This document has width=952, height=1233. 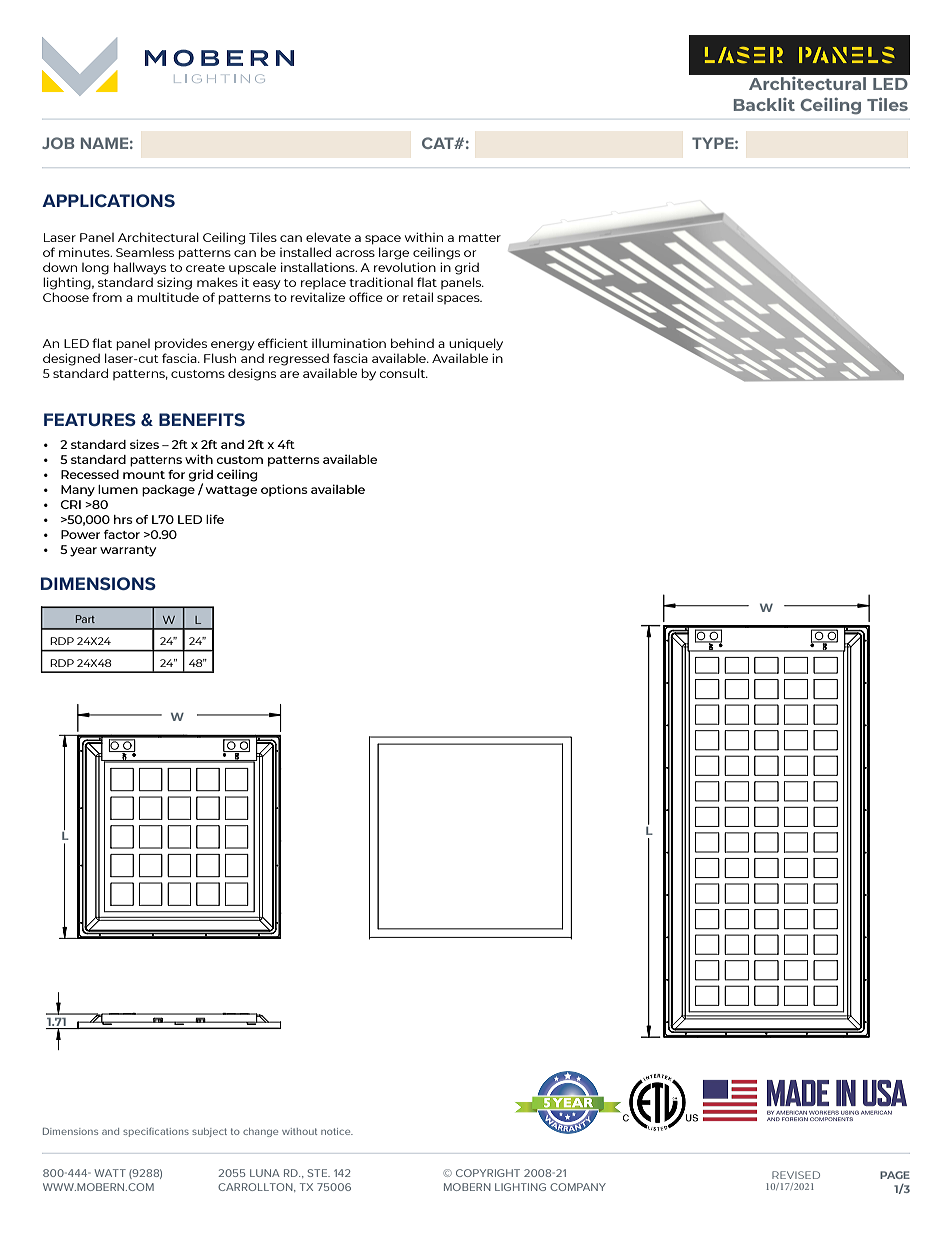 What do you see at coordinates (156, 1132) in the document?
I see `specifications` at bounding box center [156, 1132].
